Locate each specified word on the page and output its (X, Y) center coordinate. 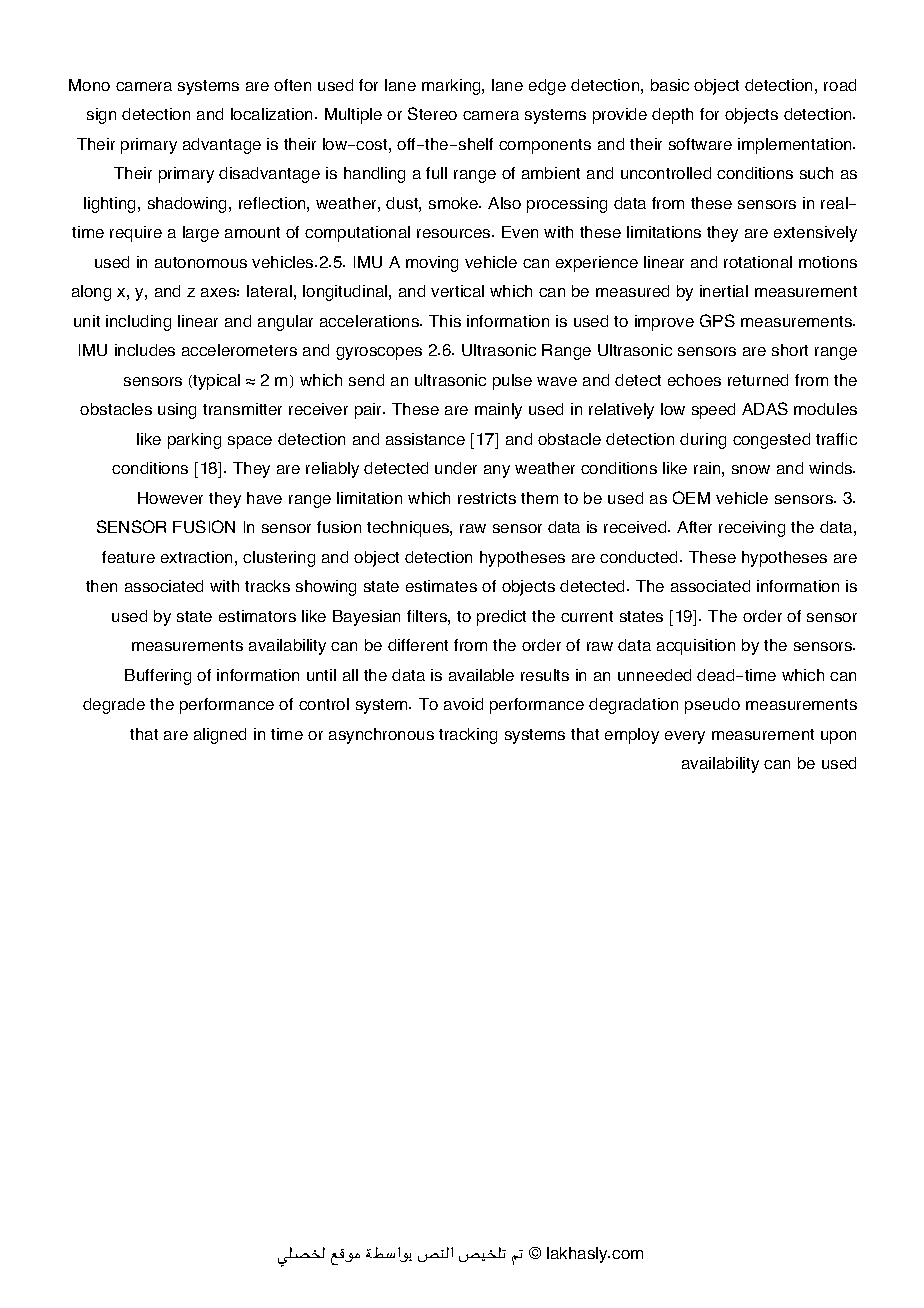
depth (672, 116)
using (177, 411)
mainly (498, 411)
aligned (220, 736)
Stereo (432, 113)
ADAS (765, 408)
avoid (463, 704)
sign (101, 116)
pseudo (712, 706)
